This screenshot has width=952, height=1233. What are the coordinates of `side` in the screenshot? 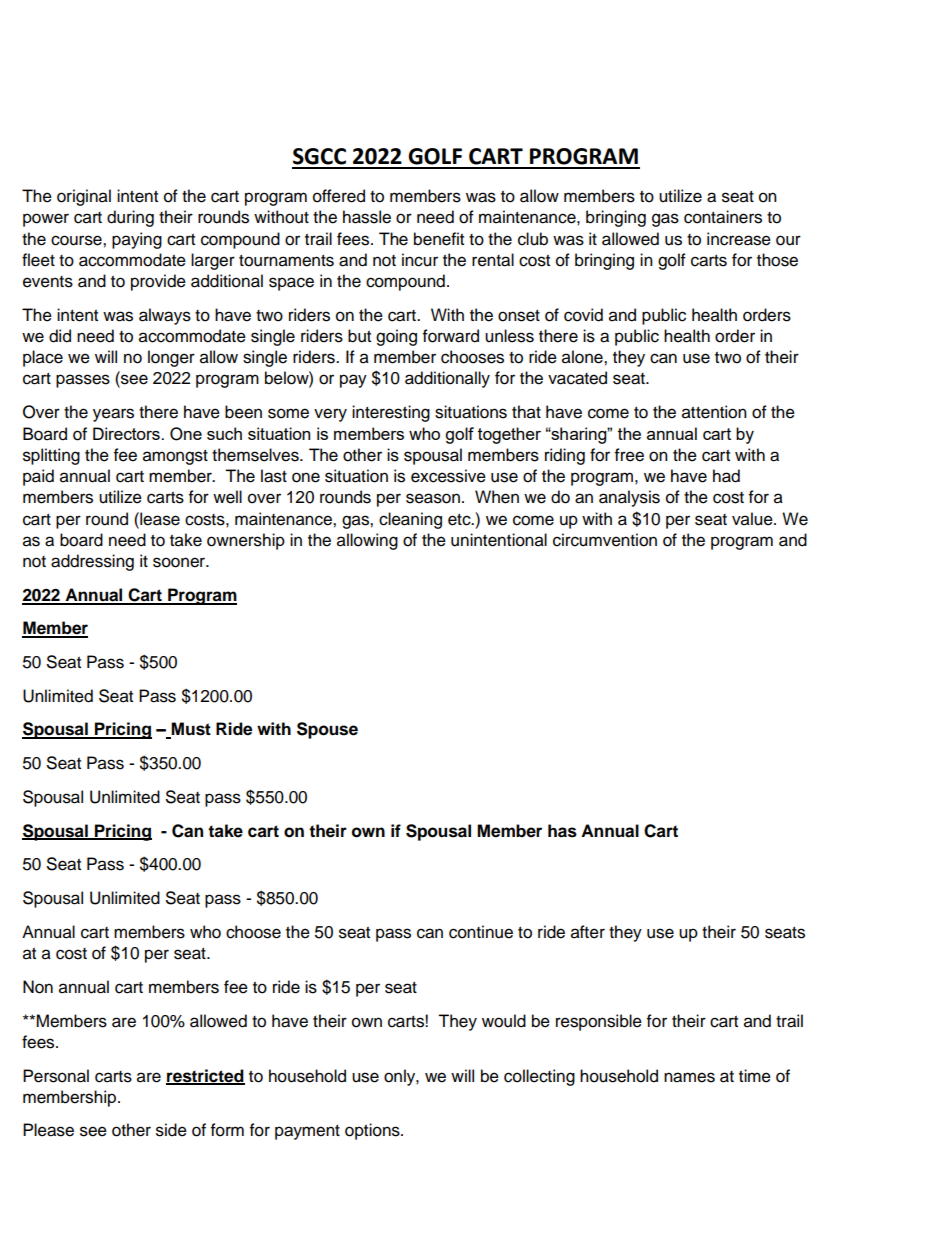 It's located at (171, 1130).
